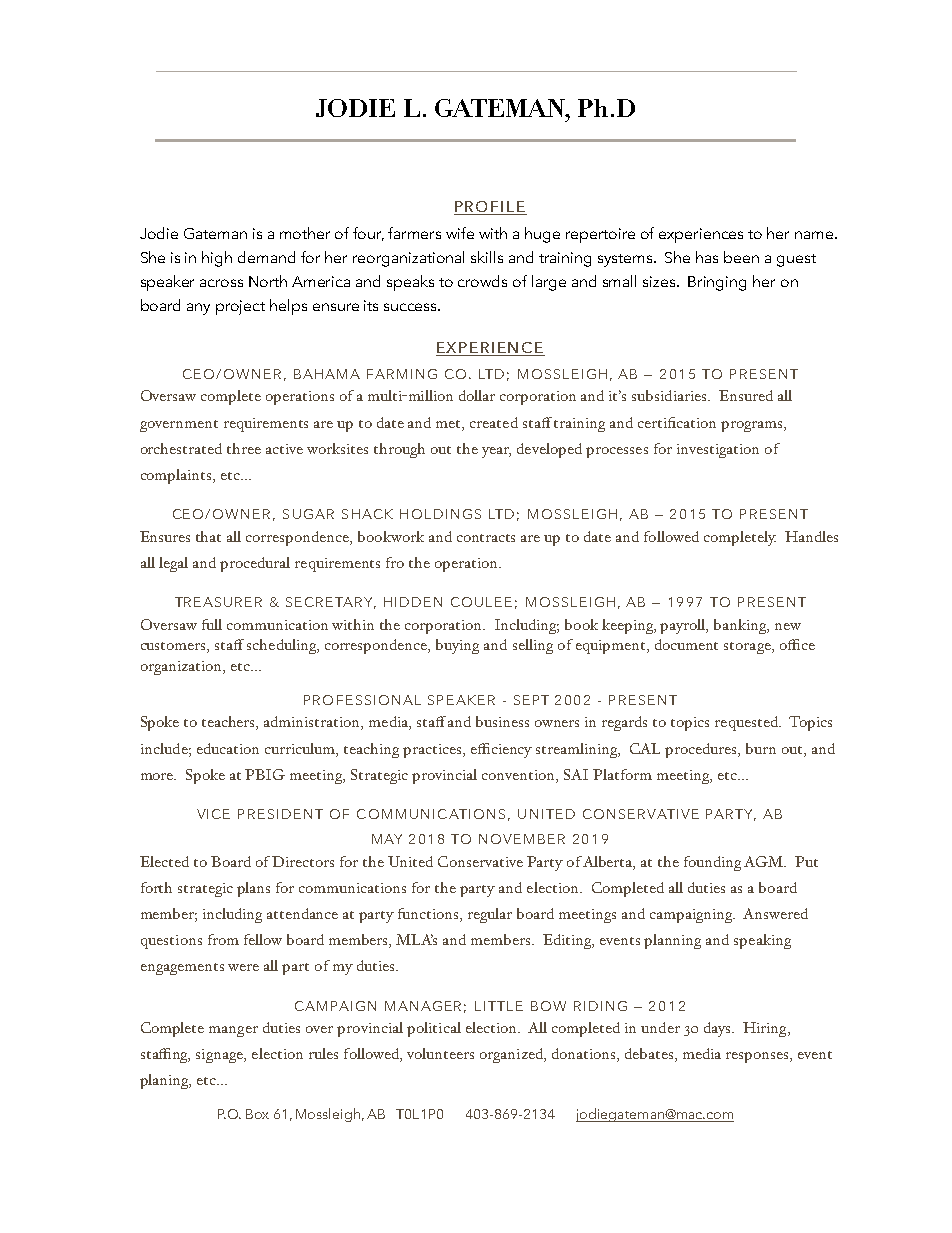  I want to click on practices, so click(433, 751).
